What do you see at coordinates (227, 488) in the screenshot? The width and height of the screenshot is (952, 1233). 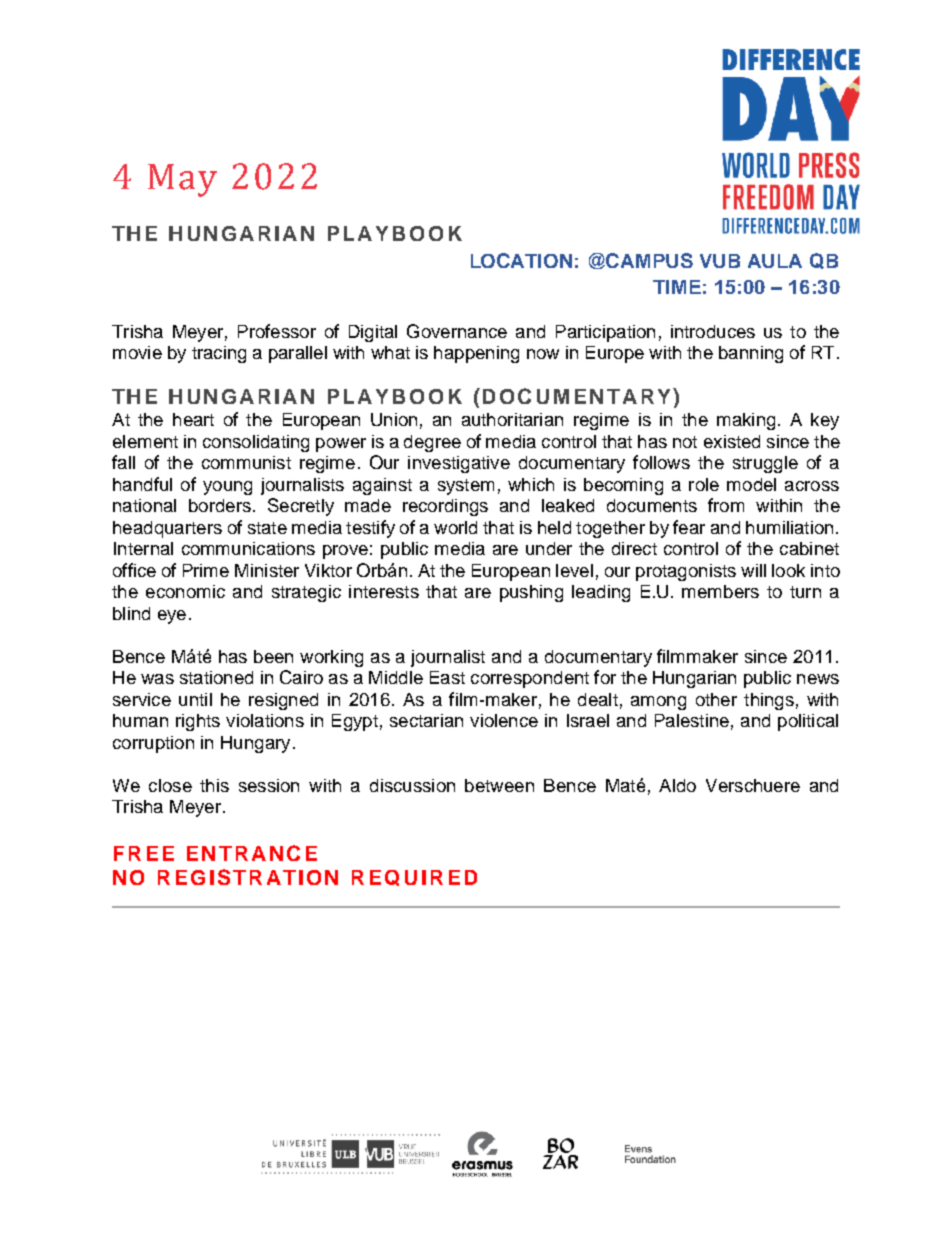 I see `young` at bounding box center [227, 488].
